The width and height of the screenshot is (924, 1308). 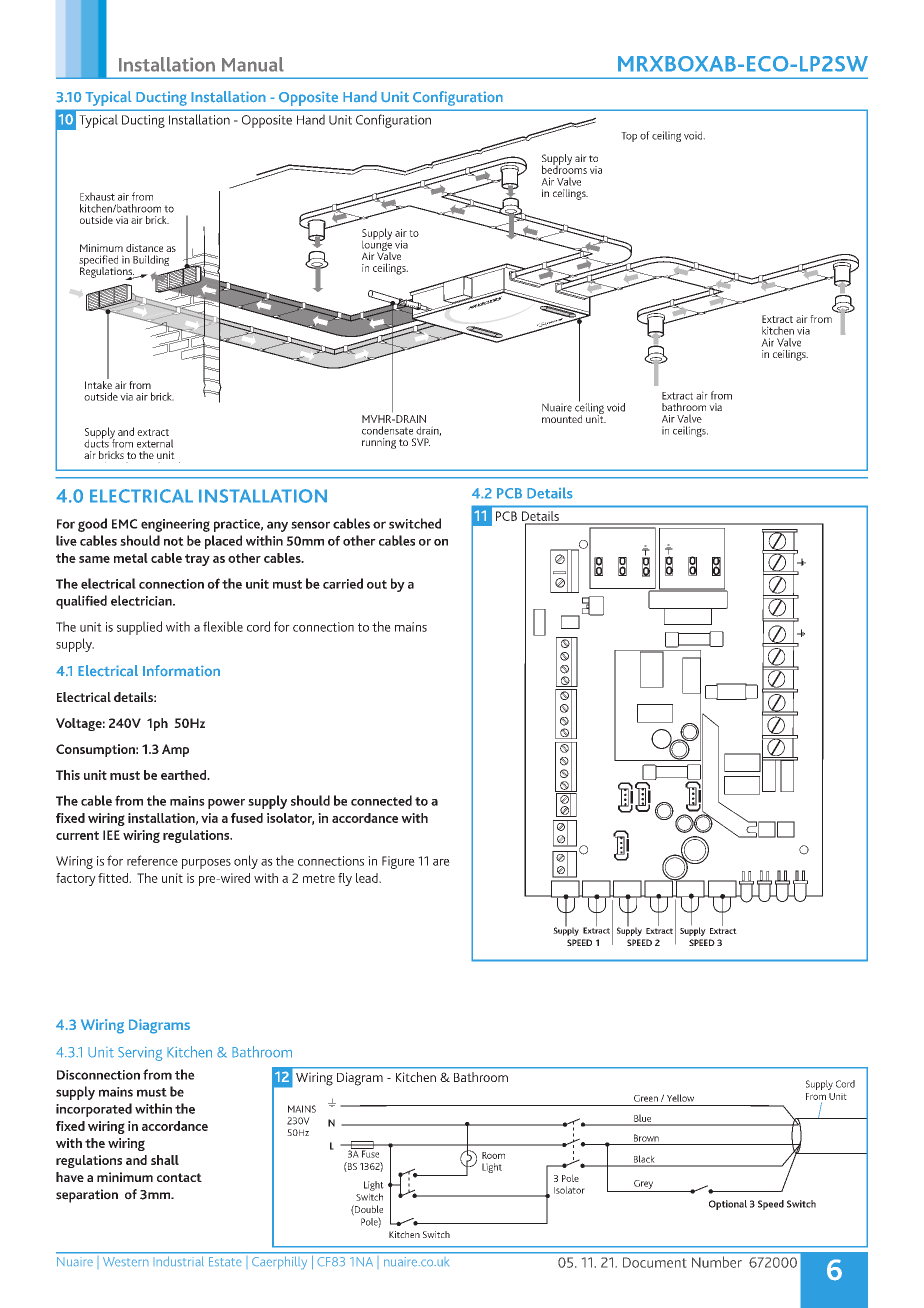 What do you see at coordinates (421, 442) in the screenshot?
I see `SVP` at bounding box center [421, 442].
